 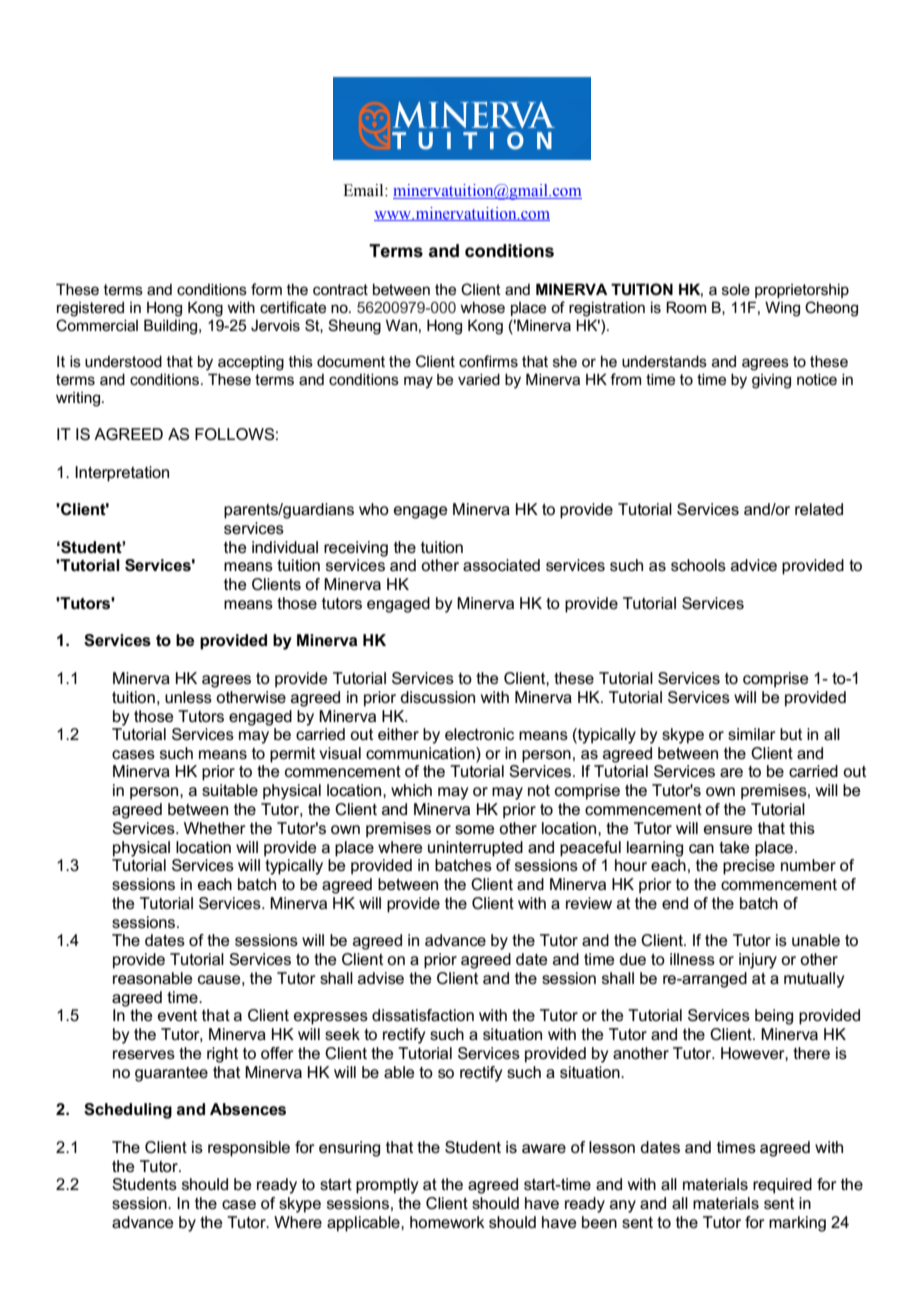 I want to click on Email, so click(x=364, y=190).
